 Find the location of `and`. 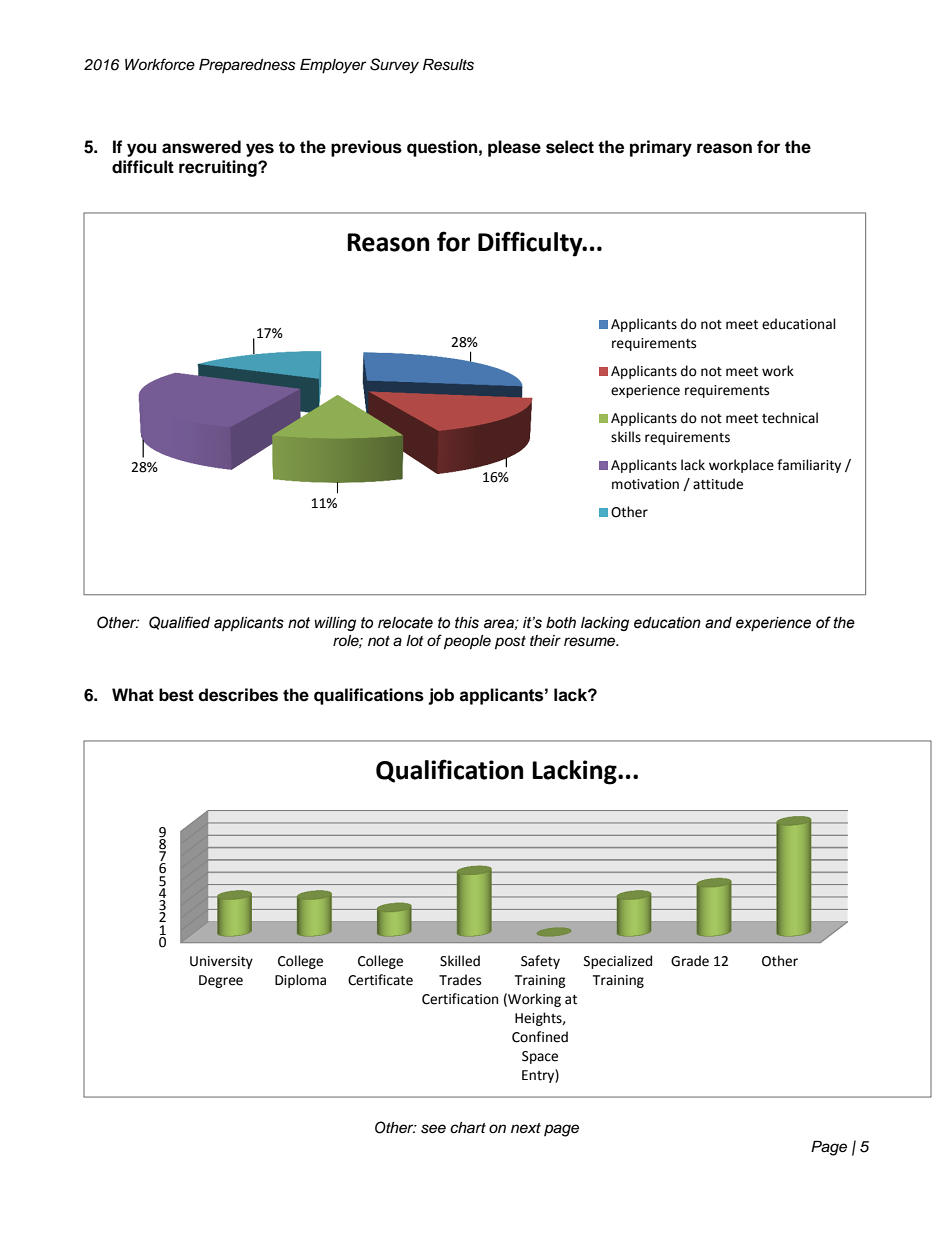

and is located at coordinates (718, 623).
